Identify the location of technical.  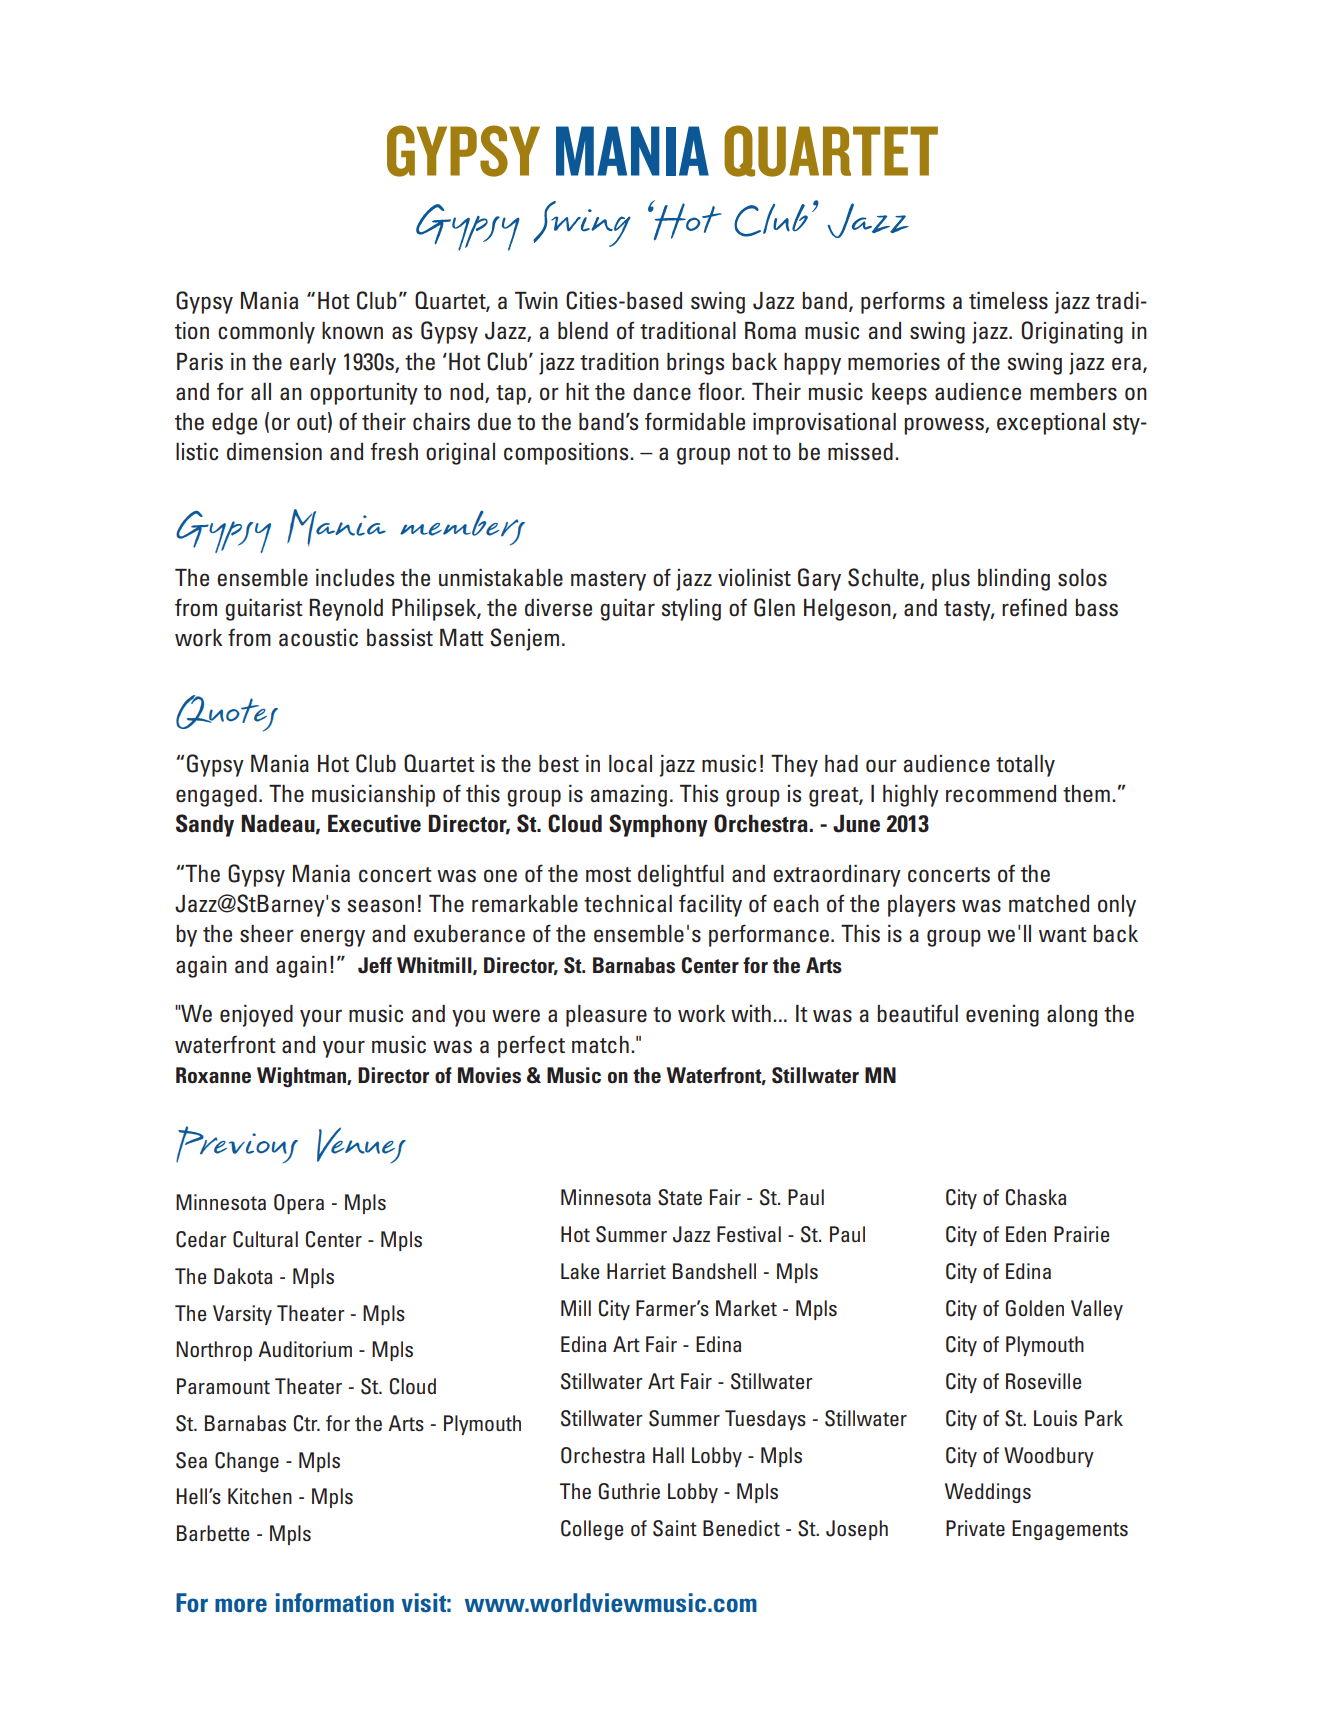
(628, 904).
